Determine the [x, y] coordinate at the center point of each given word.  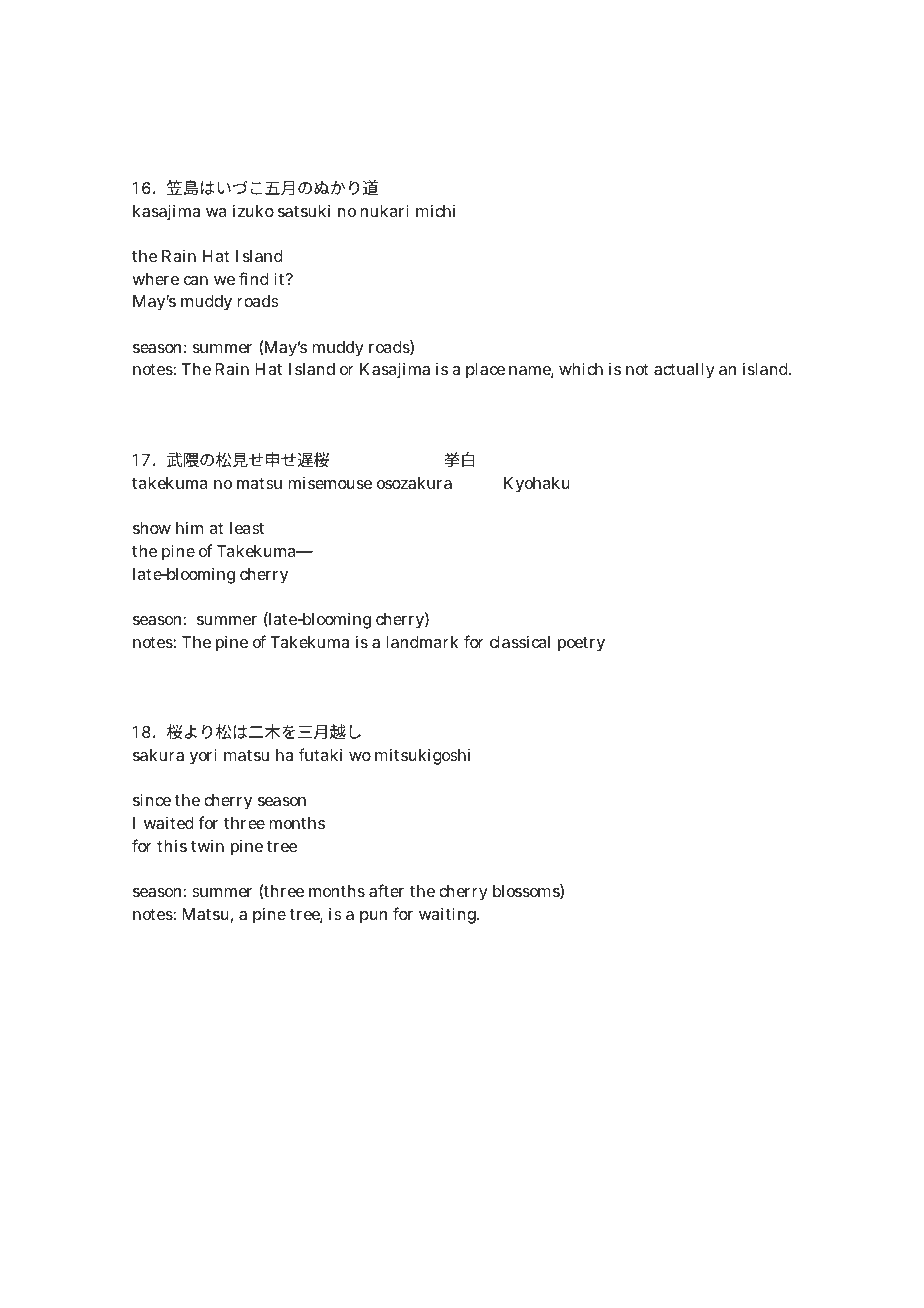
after [386, 890]
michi [435, 210]
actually [684, 371]
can [196, 280]
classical [520, 641]
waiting [449, 915]
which [581, 368]
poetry [581, 644]
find [254, 278]
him [189, 527]
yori [203, 756]
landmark [422, 642]
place [485, 371]
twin [207, 846]
